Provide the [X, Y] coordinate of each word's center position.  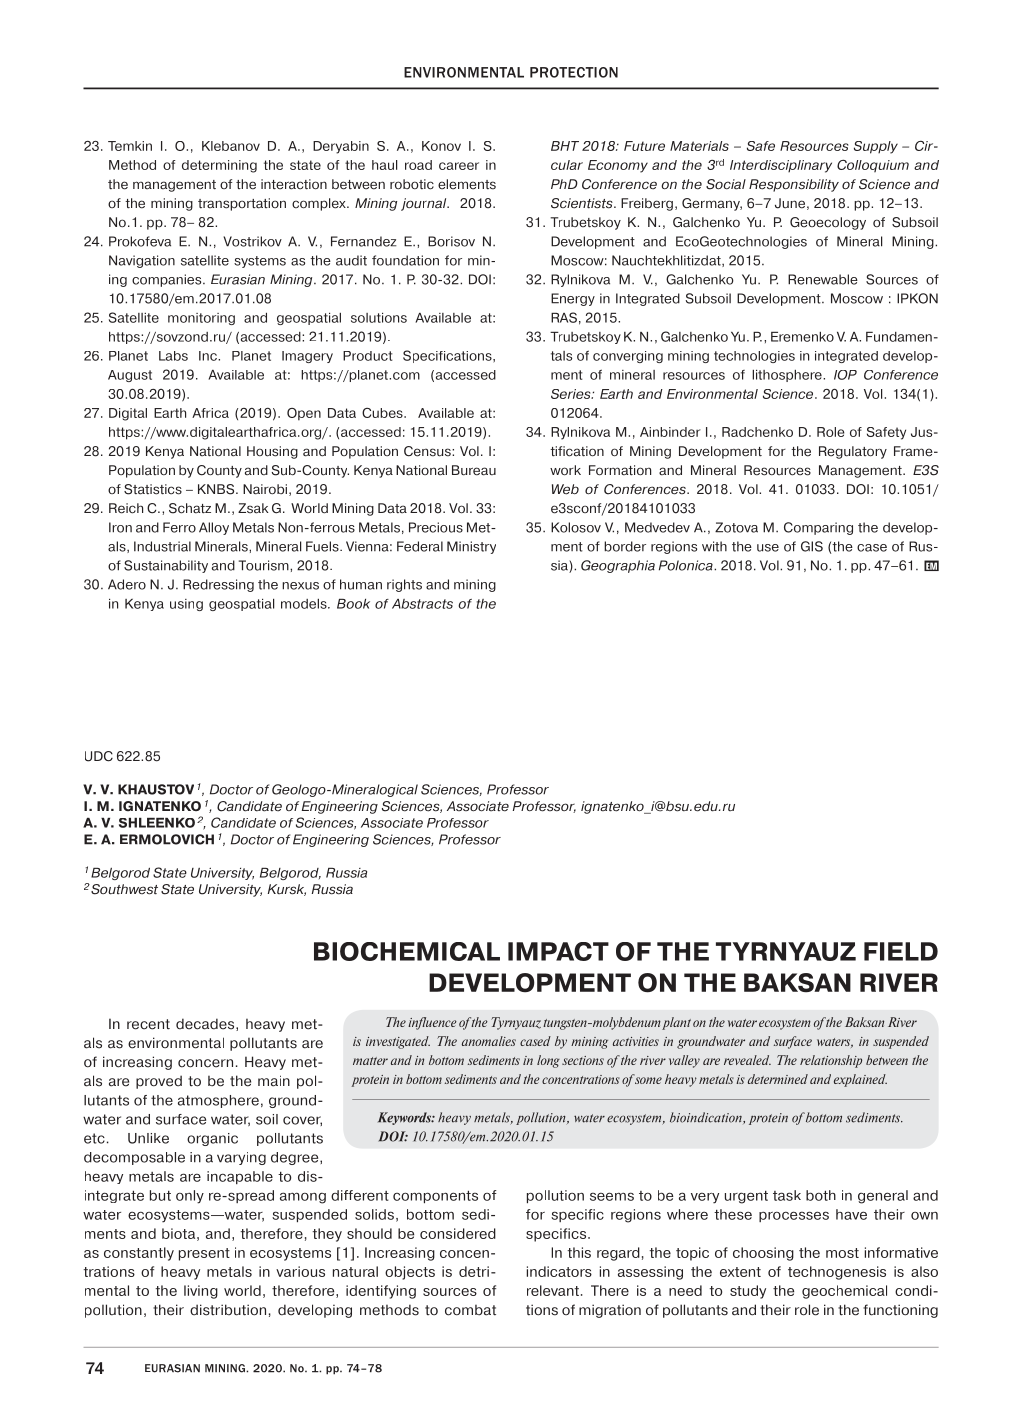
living [201, 1292]
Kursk [287, 890]
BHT [565, 146]
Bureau [474, 470]
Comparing [818, 528]
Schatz [190, 508]
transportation [242, 204]
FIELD [901, 951]
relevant [553, 1290]
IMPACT [558, 951]
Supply [876, 147]
